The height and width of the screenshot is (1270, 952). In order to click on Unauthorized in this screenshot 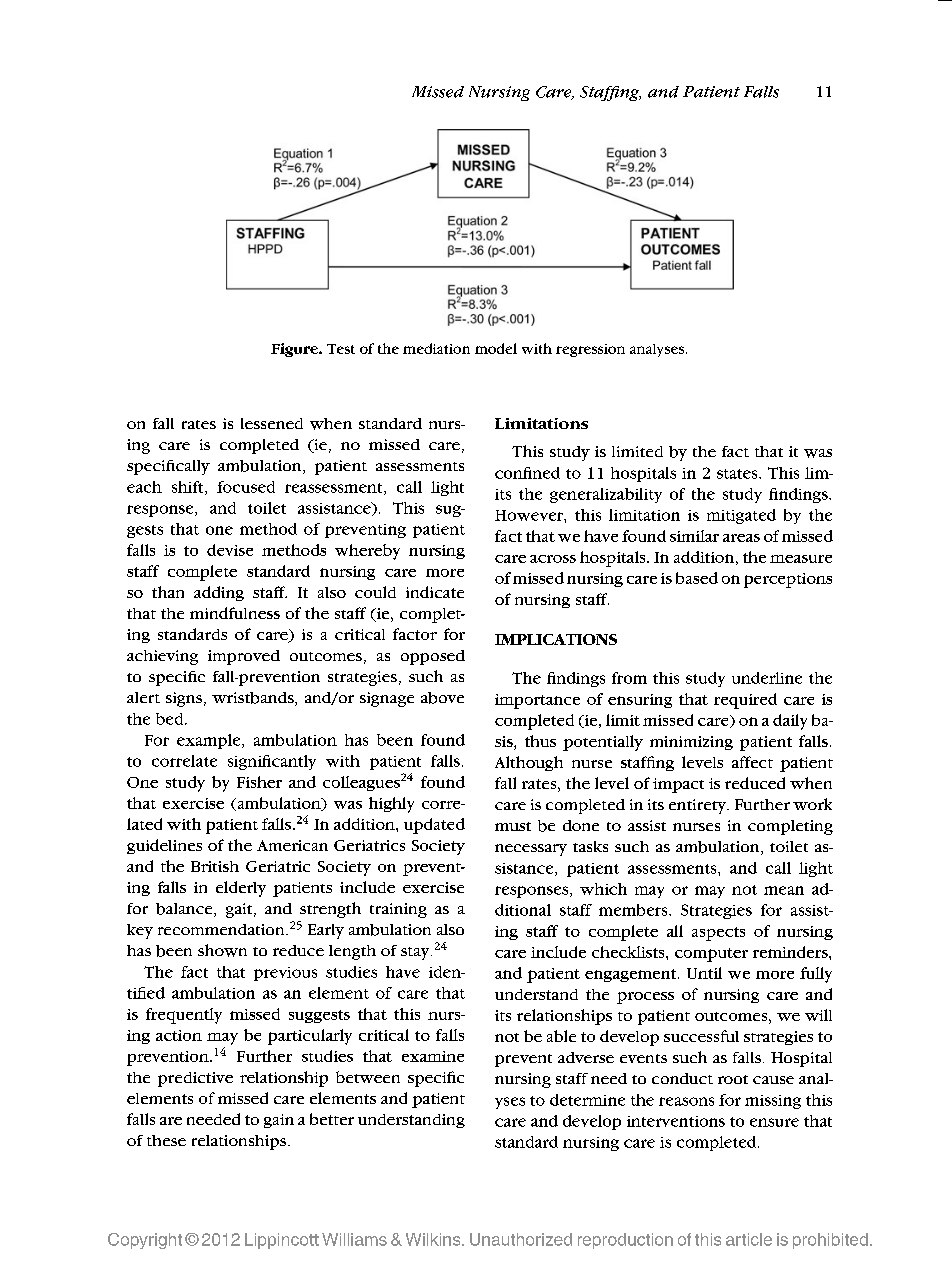, I will do `click(521, 1239)`.
